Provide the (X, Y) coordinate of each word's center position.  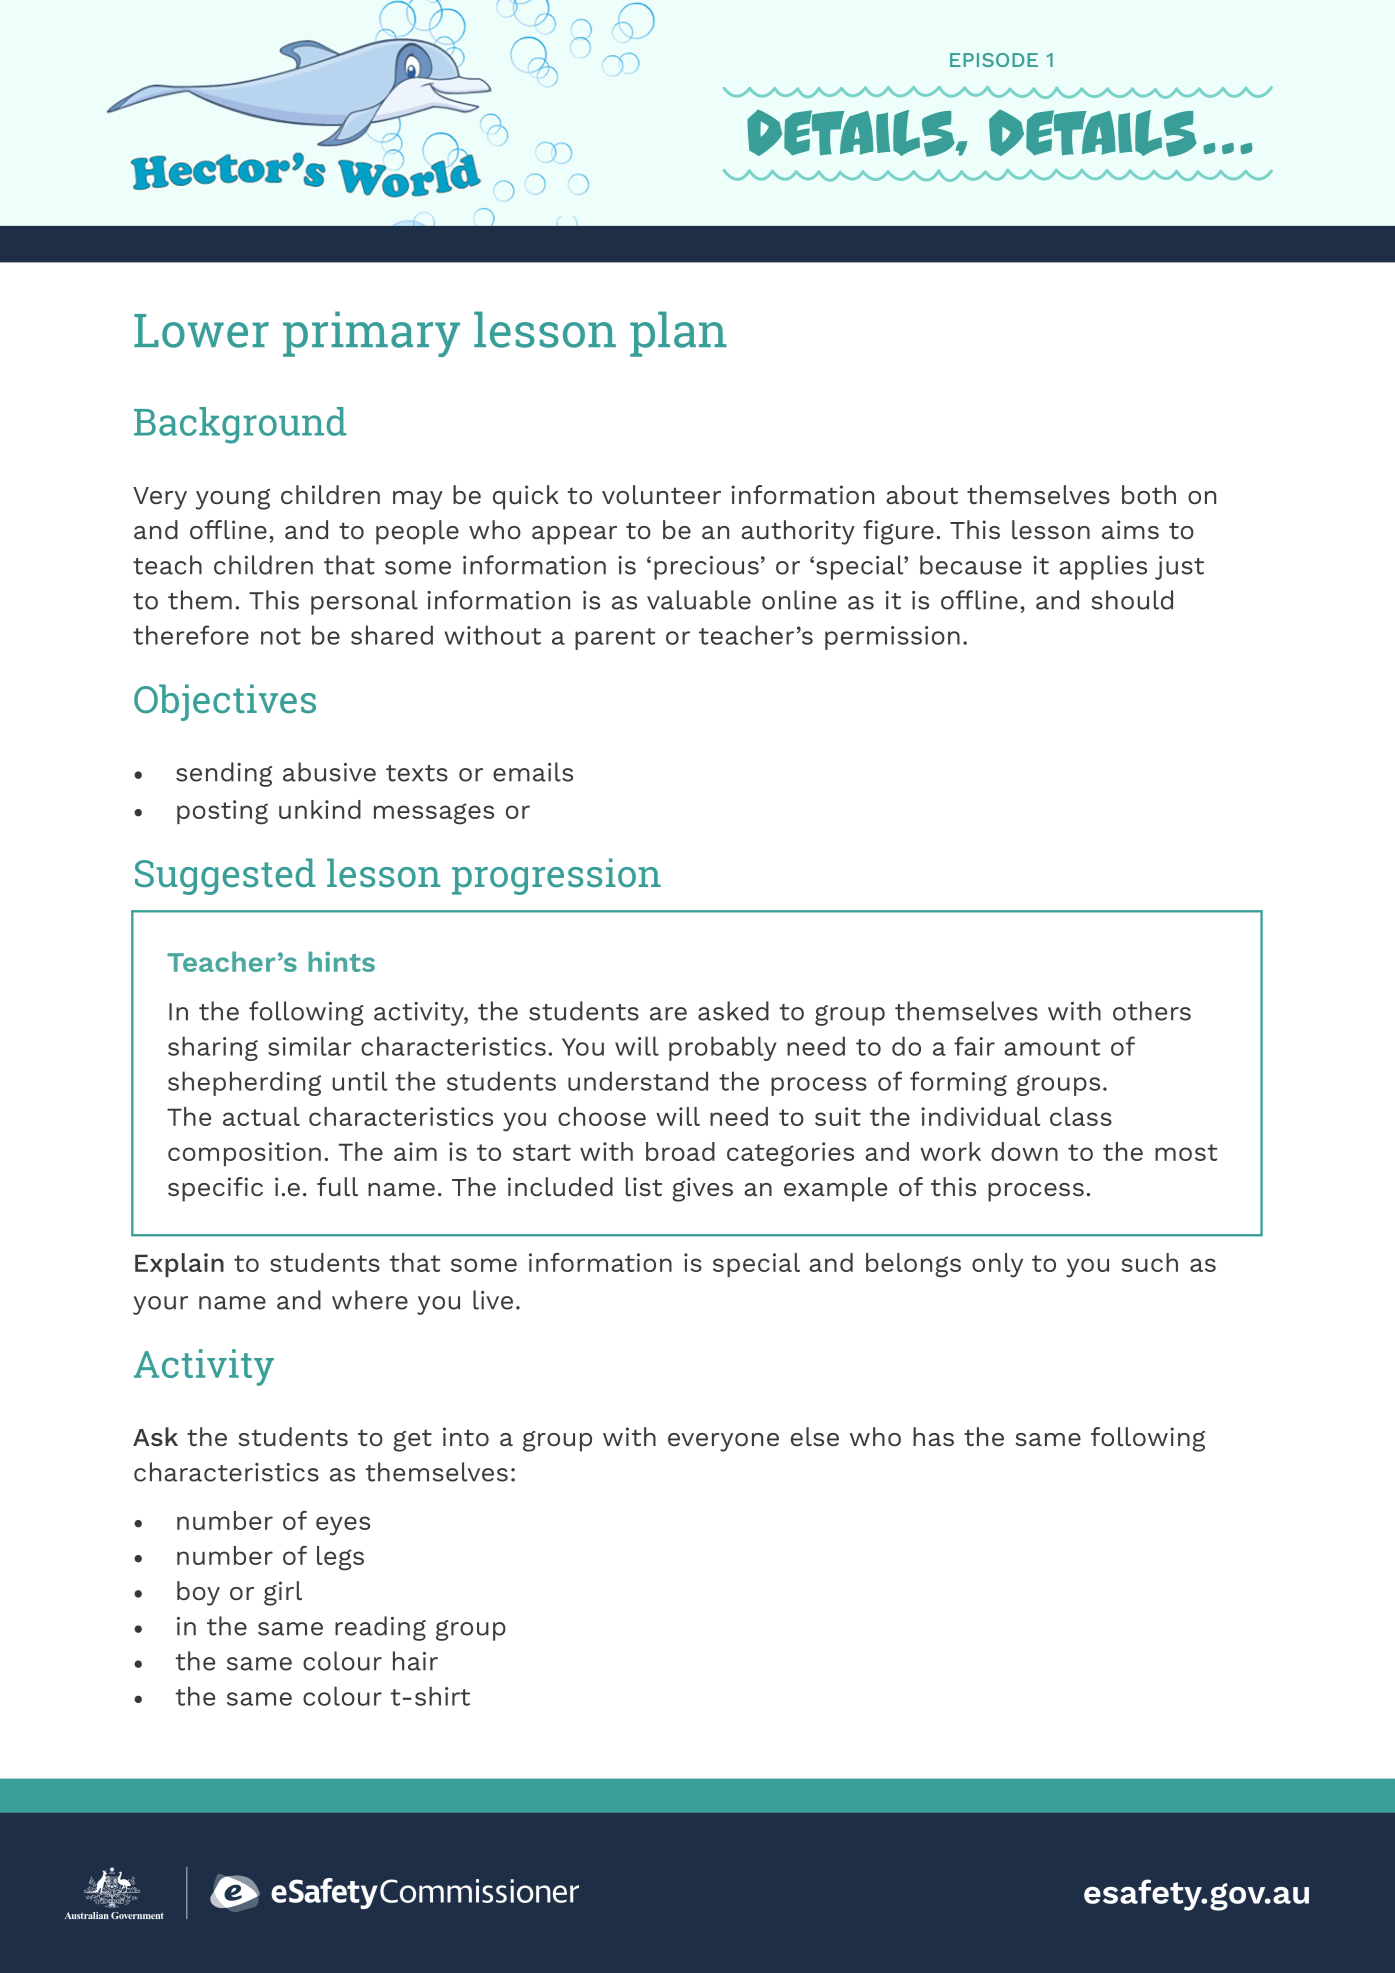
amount (1052, 1047)
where (370, 1300)
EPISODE (994, 60)
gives (702, 1189)
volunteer (661, 494)
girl (283, 1593)
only (997, 1265)
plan (678, 334)
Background (240, 425)
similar (309, 1046)
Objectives (225, 702)
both (1149, 494)
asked (733, 1011)
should (1132, 600)
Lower (201, 331)
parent (615, 639)
